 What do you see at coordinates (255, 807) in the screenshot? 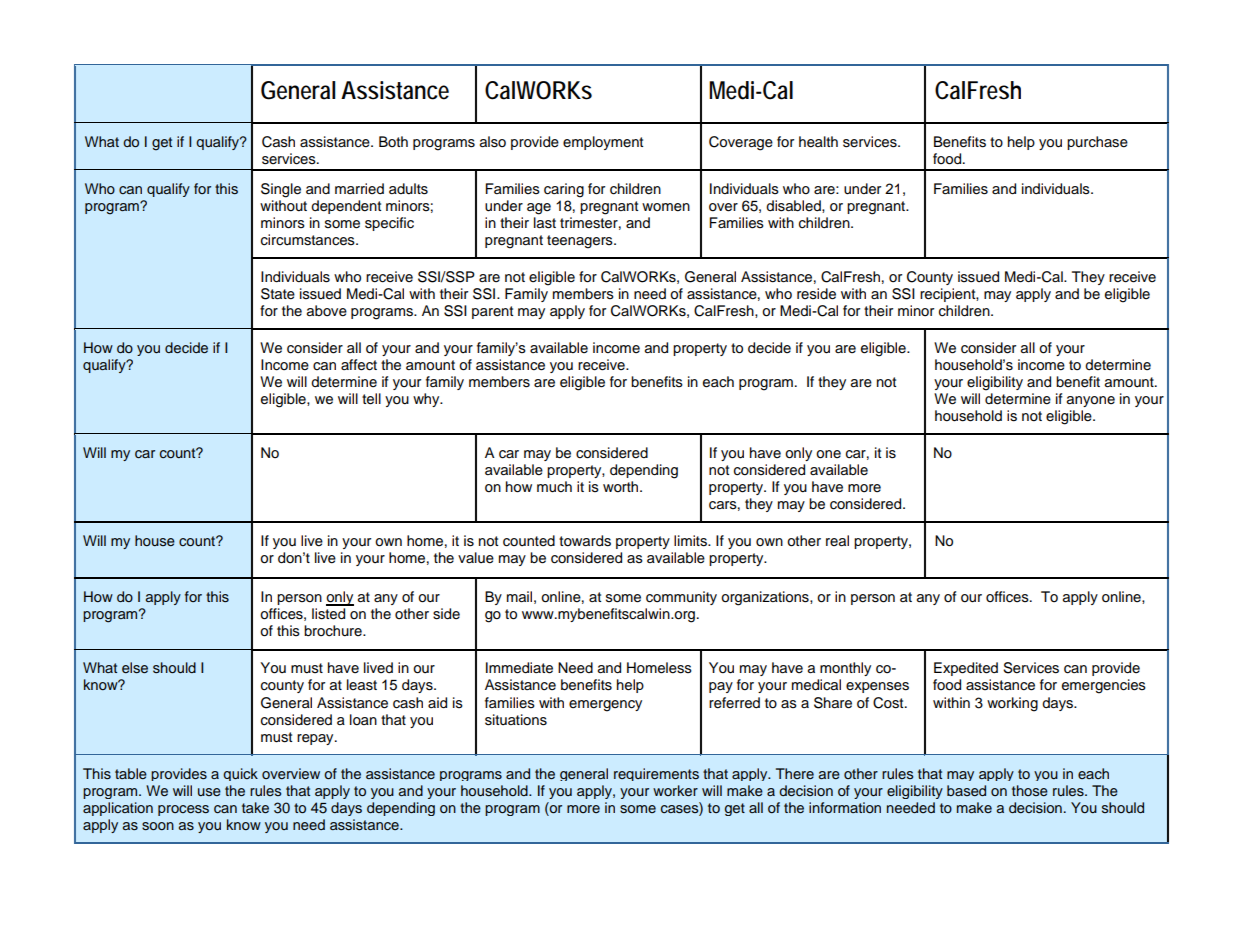
I see `take` at bounding box center [255, 807].
